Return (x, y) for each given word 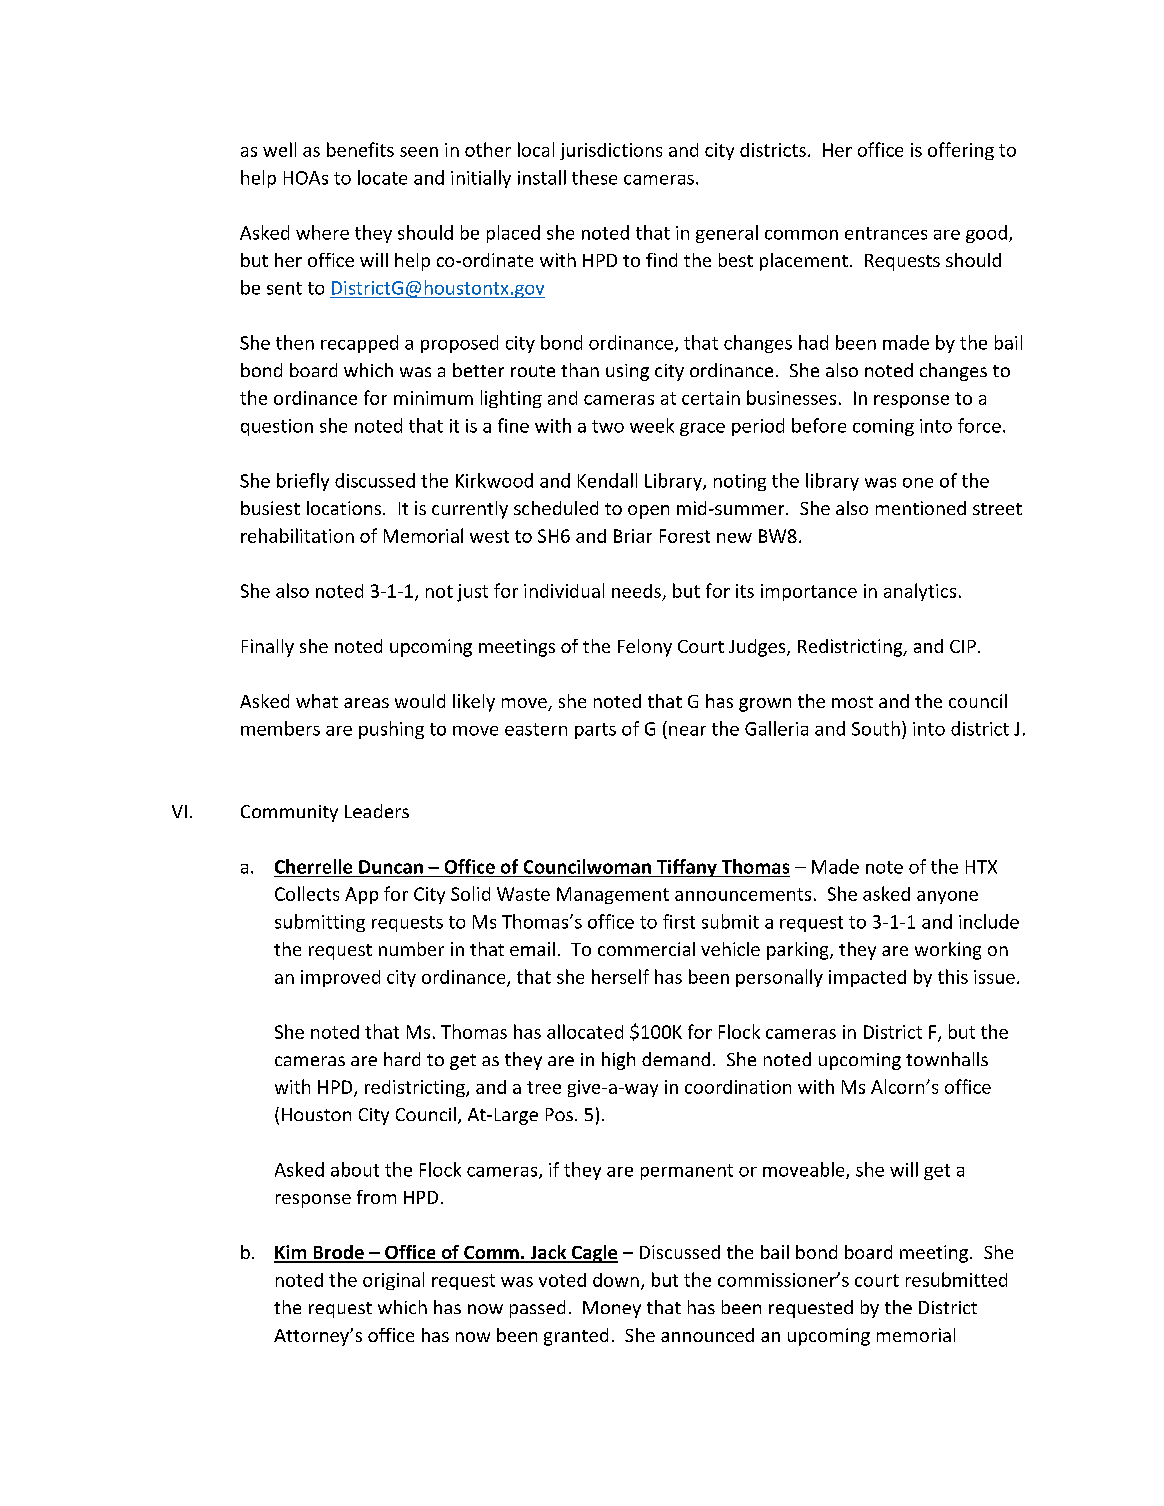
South (876, 728)
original (393, 1281)
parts (595, 731)
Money (612, 1309)
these (594, 177)
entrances (886, 233)
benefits (360, 149)
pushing (391, 730)
